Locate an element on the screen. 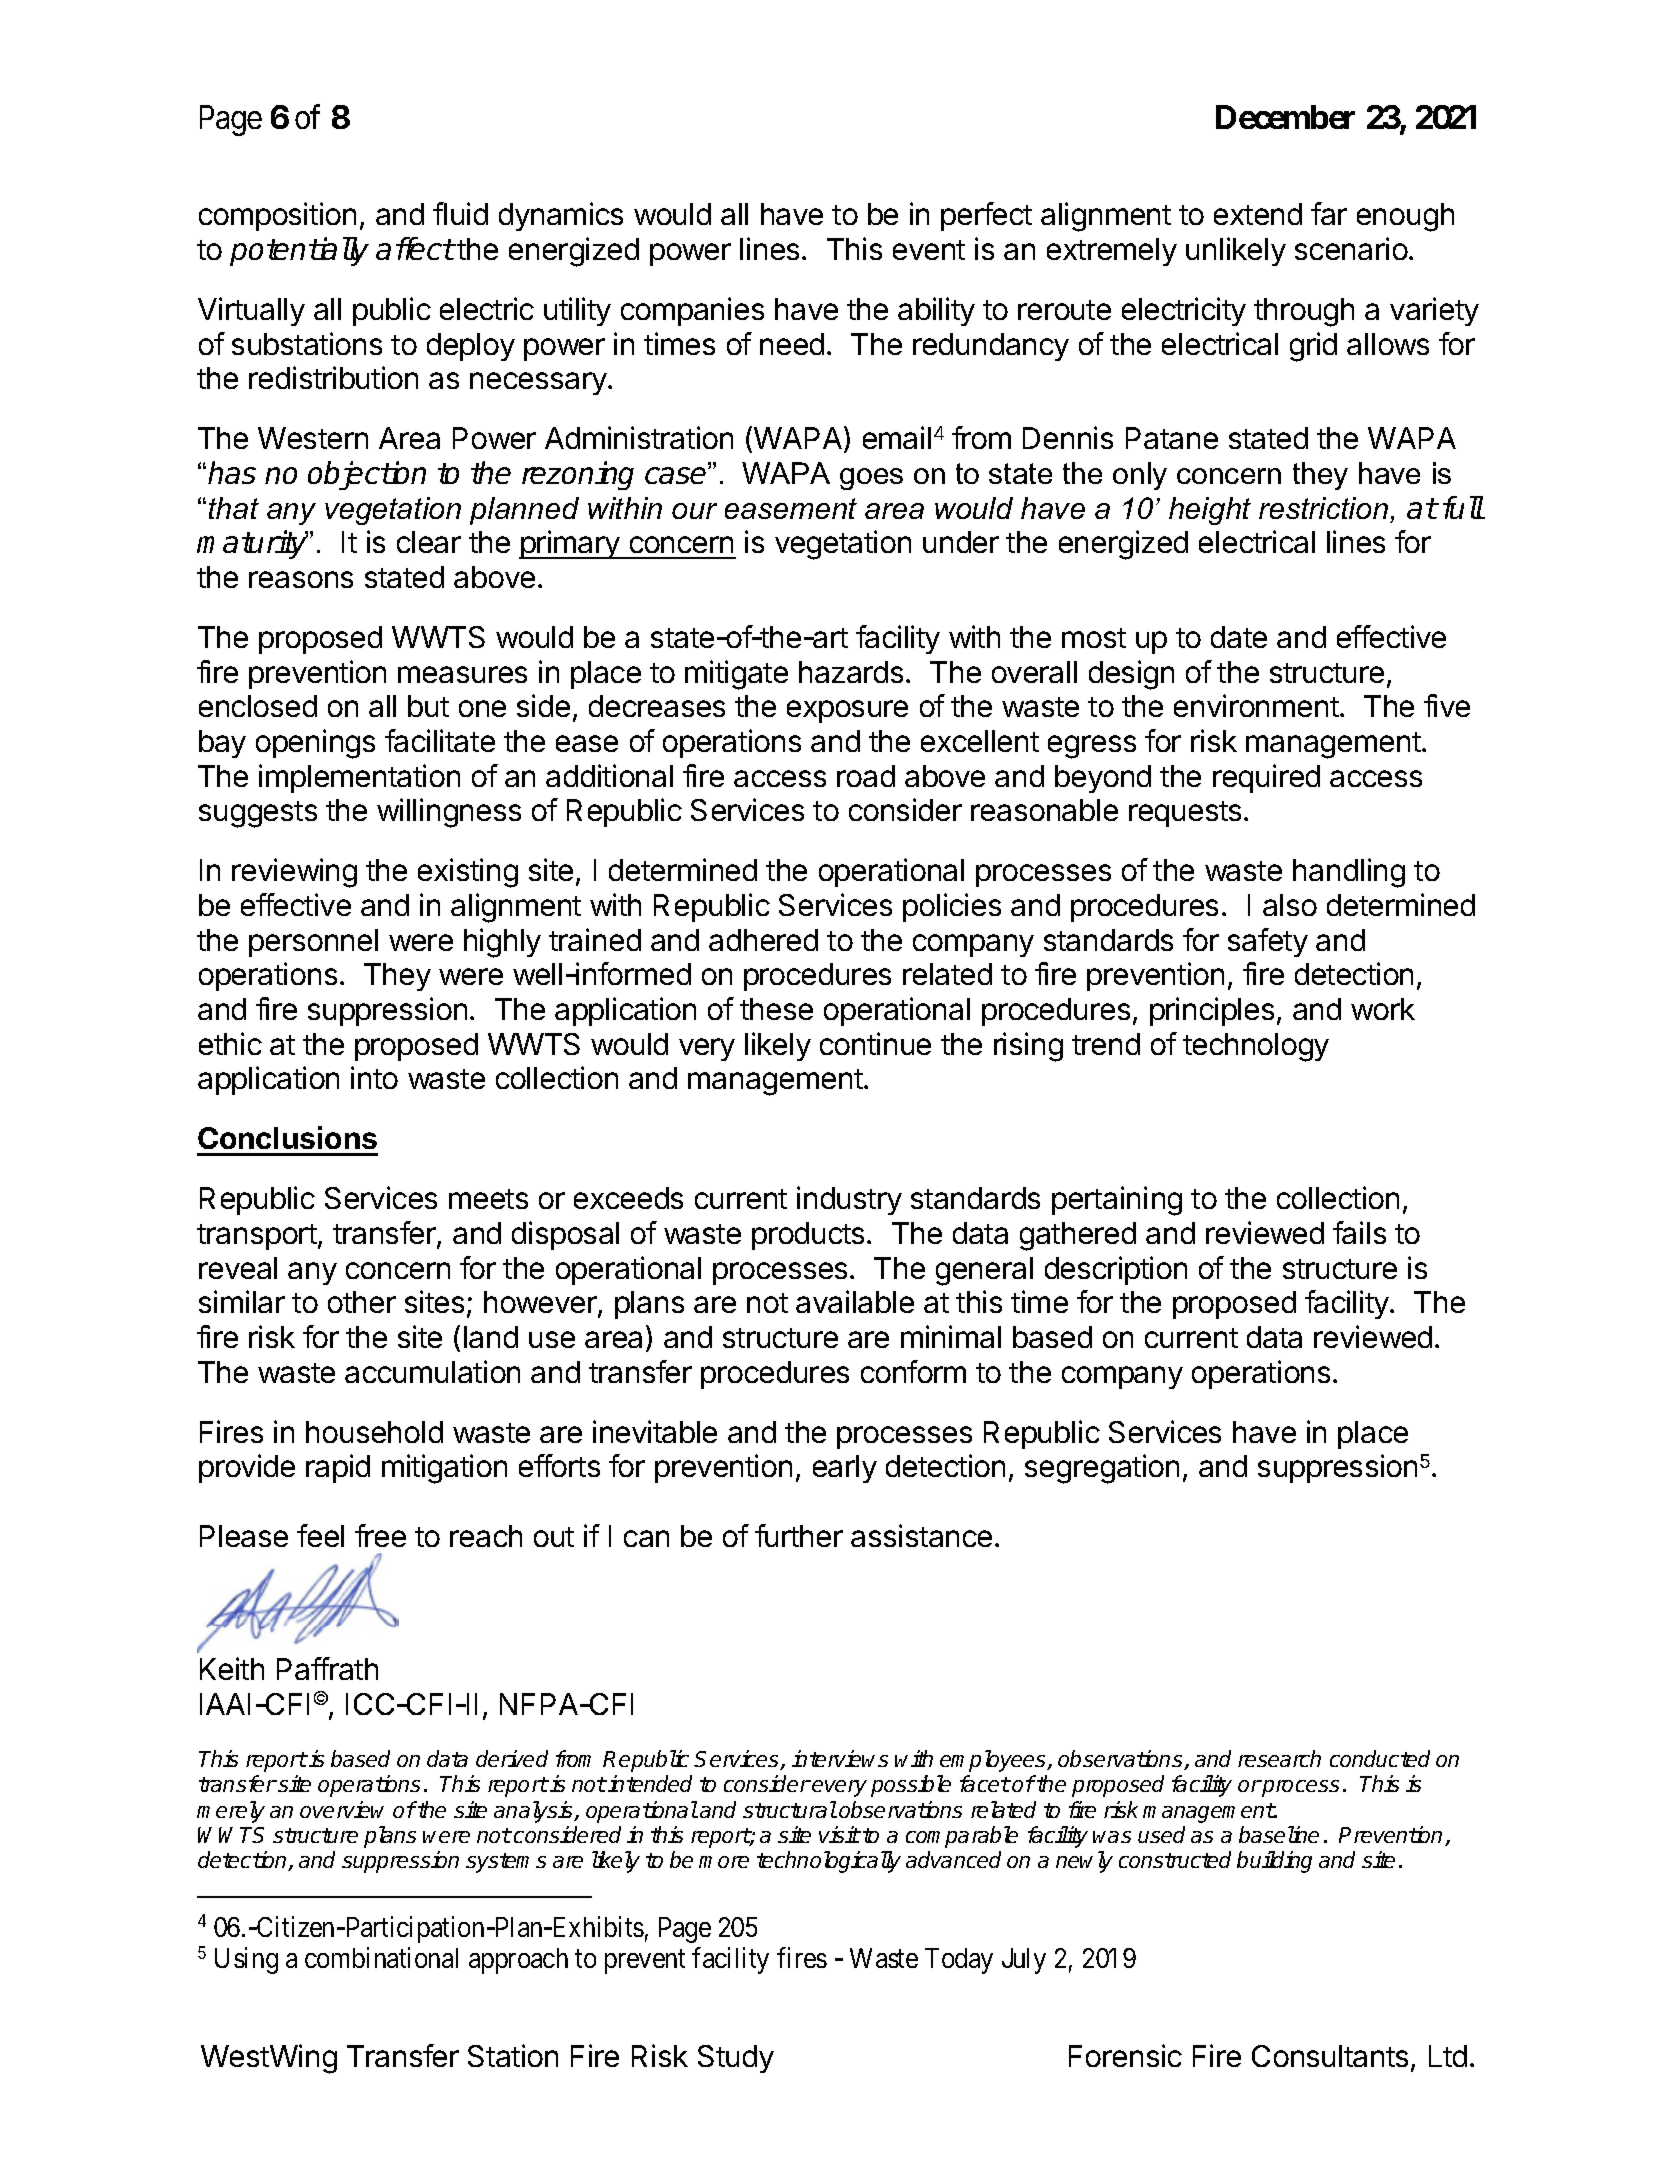 The height and width of the screenshot is (2172, 1678). fluid is located at coordinates (460, 213).
